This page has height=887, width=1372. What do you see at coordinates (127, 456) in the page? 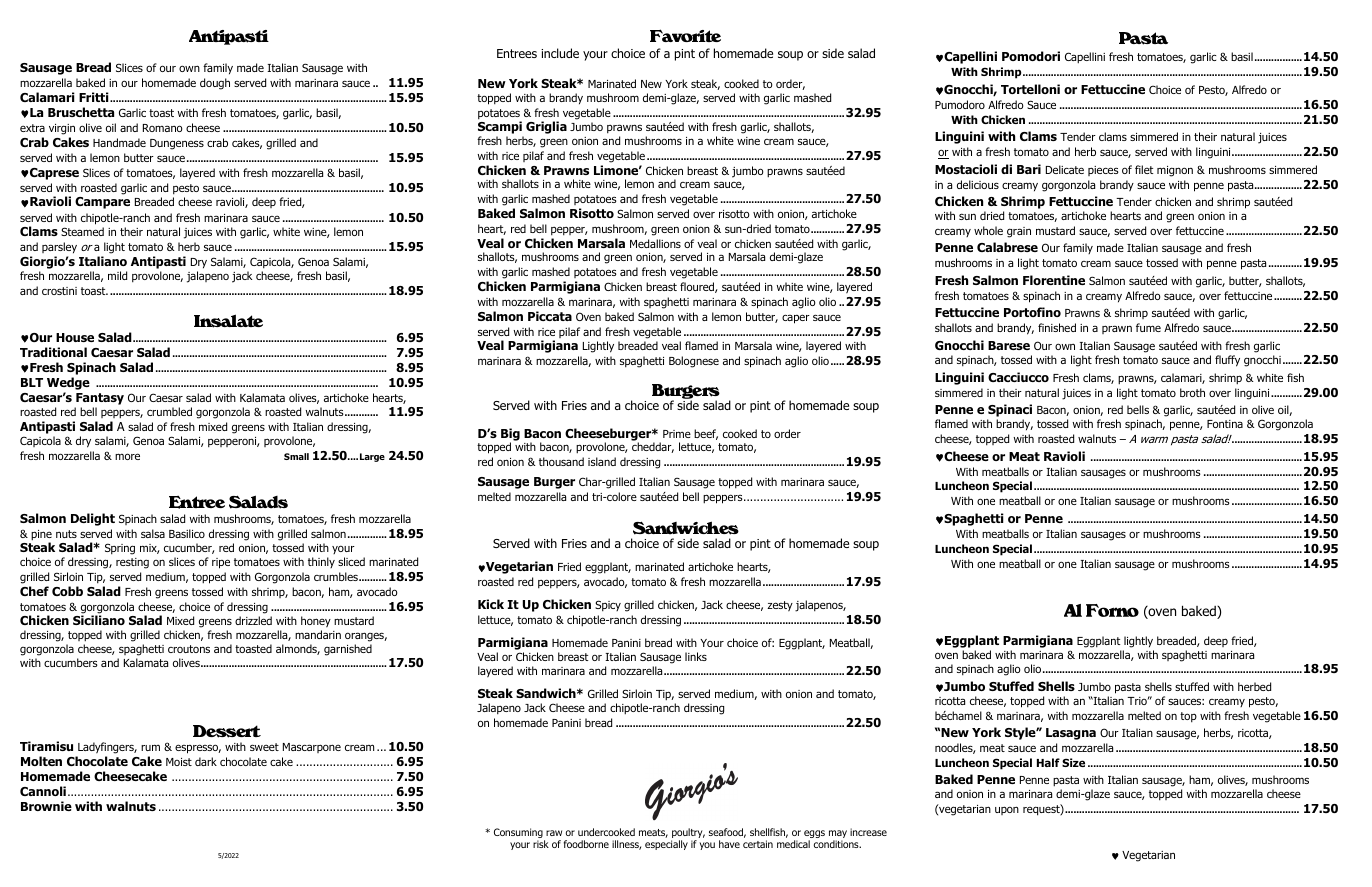
I see `more` at bounding box center [127, 456].
